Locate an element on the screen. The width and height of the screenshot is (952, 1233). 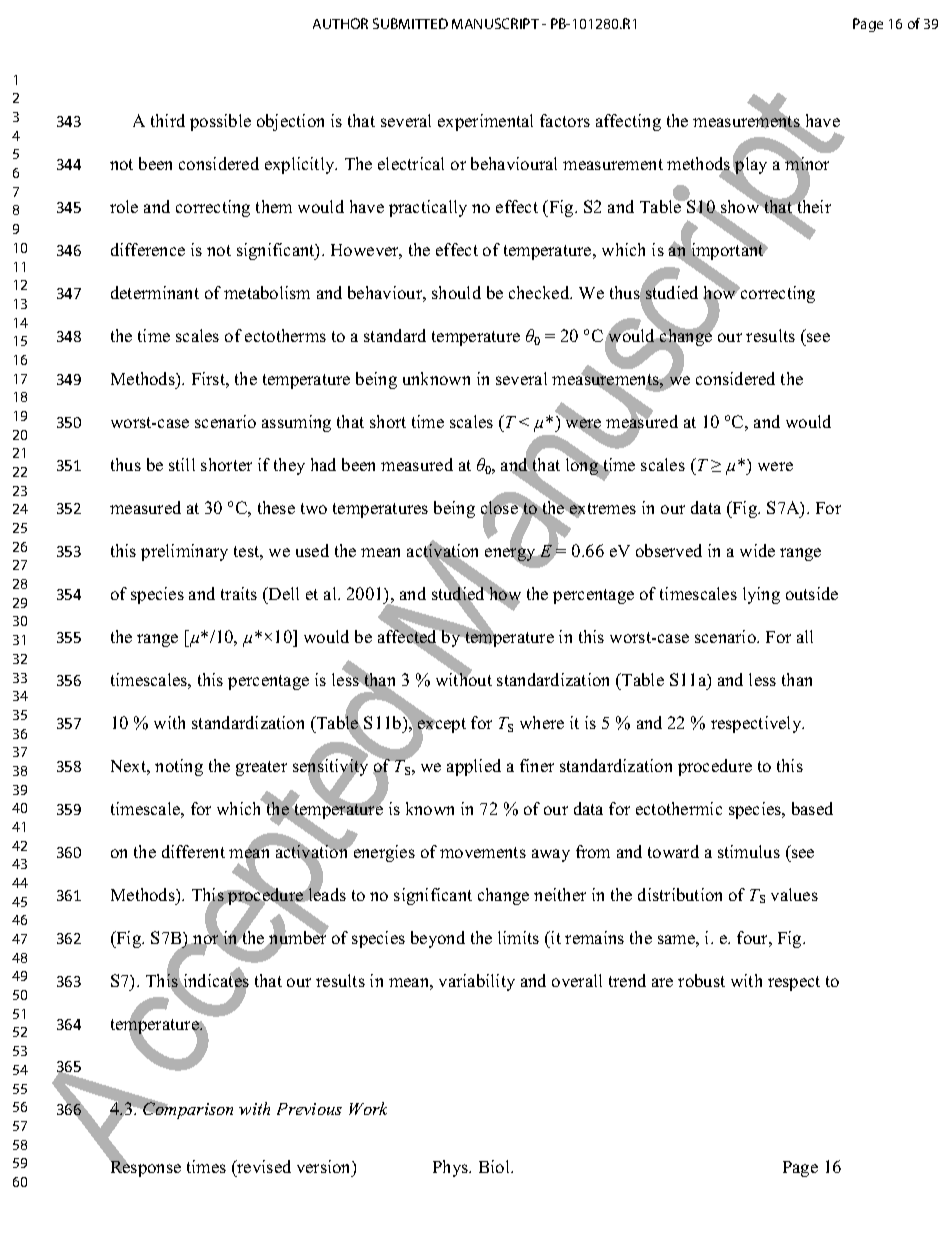
affecting is located at coordinates (628, 122).
